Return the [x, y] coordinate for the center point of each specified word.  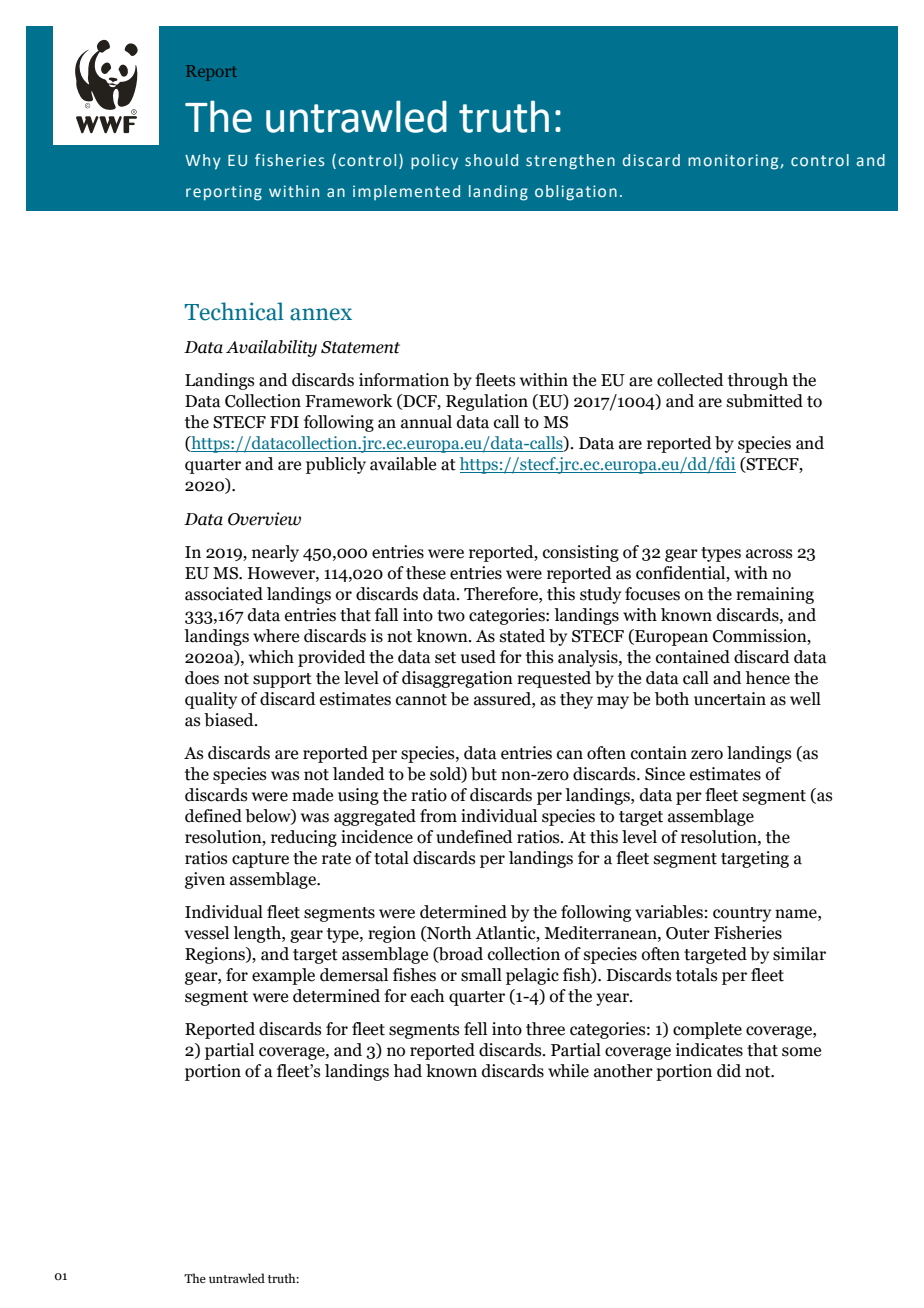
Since [665, 774]
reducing [304, 838]
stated [522, 636]
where [276, 636]
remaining [775, 595]
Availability [271, 348]
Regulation [487, 402]
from [438, 816]
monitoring [734, 162]
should [491, 160]
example [283, 976]
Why [203, 162]
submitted [765, 401]
